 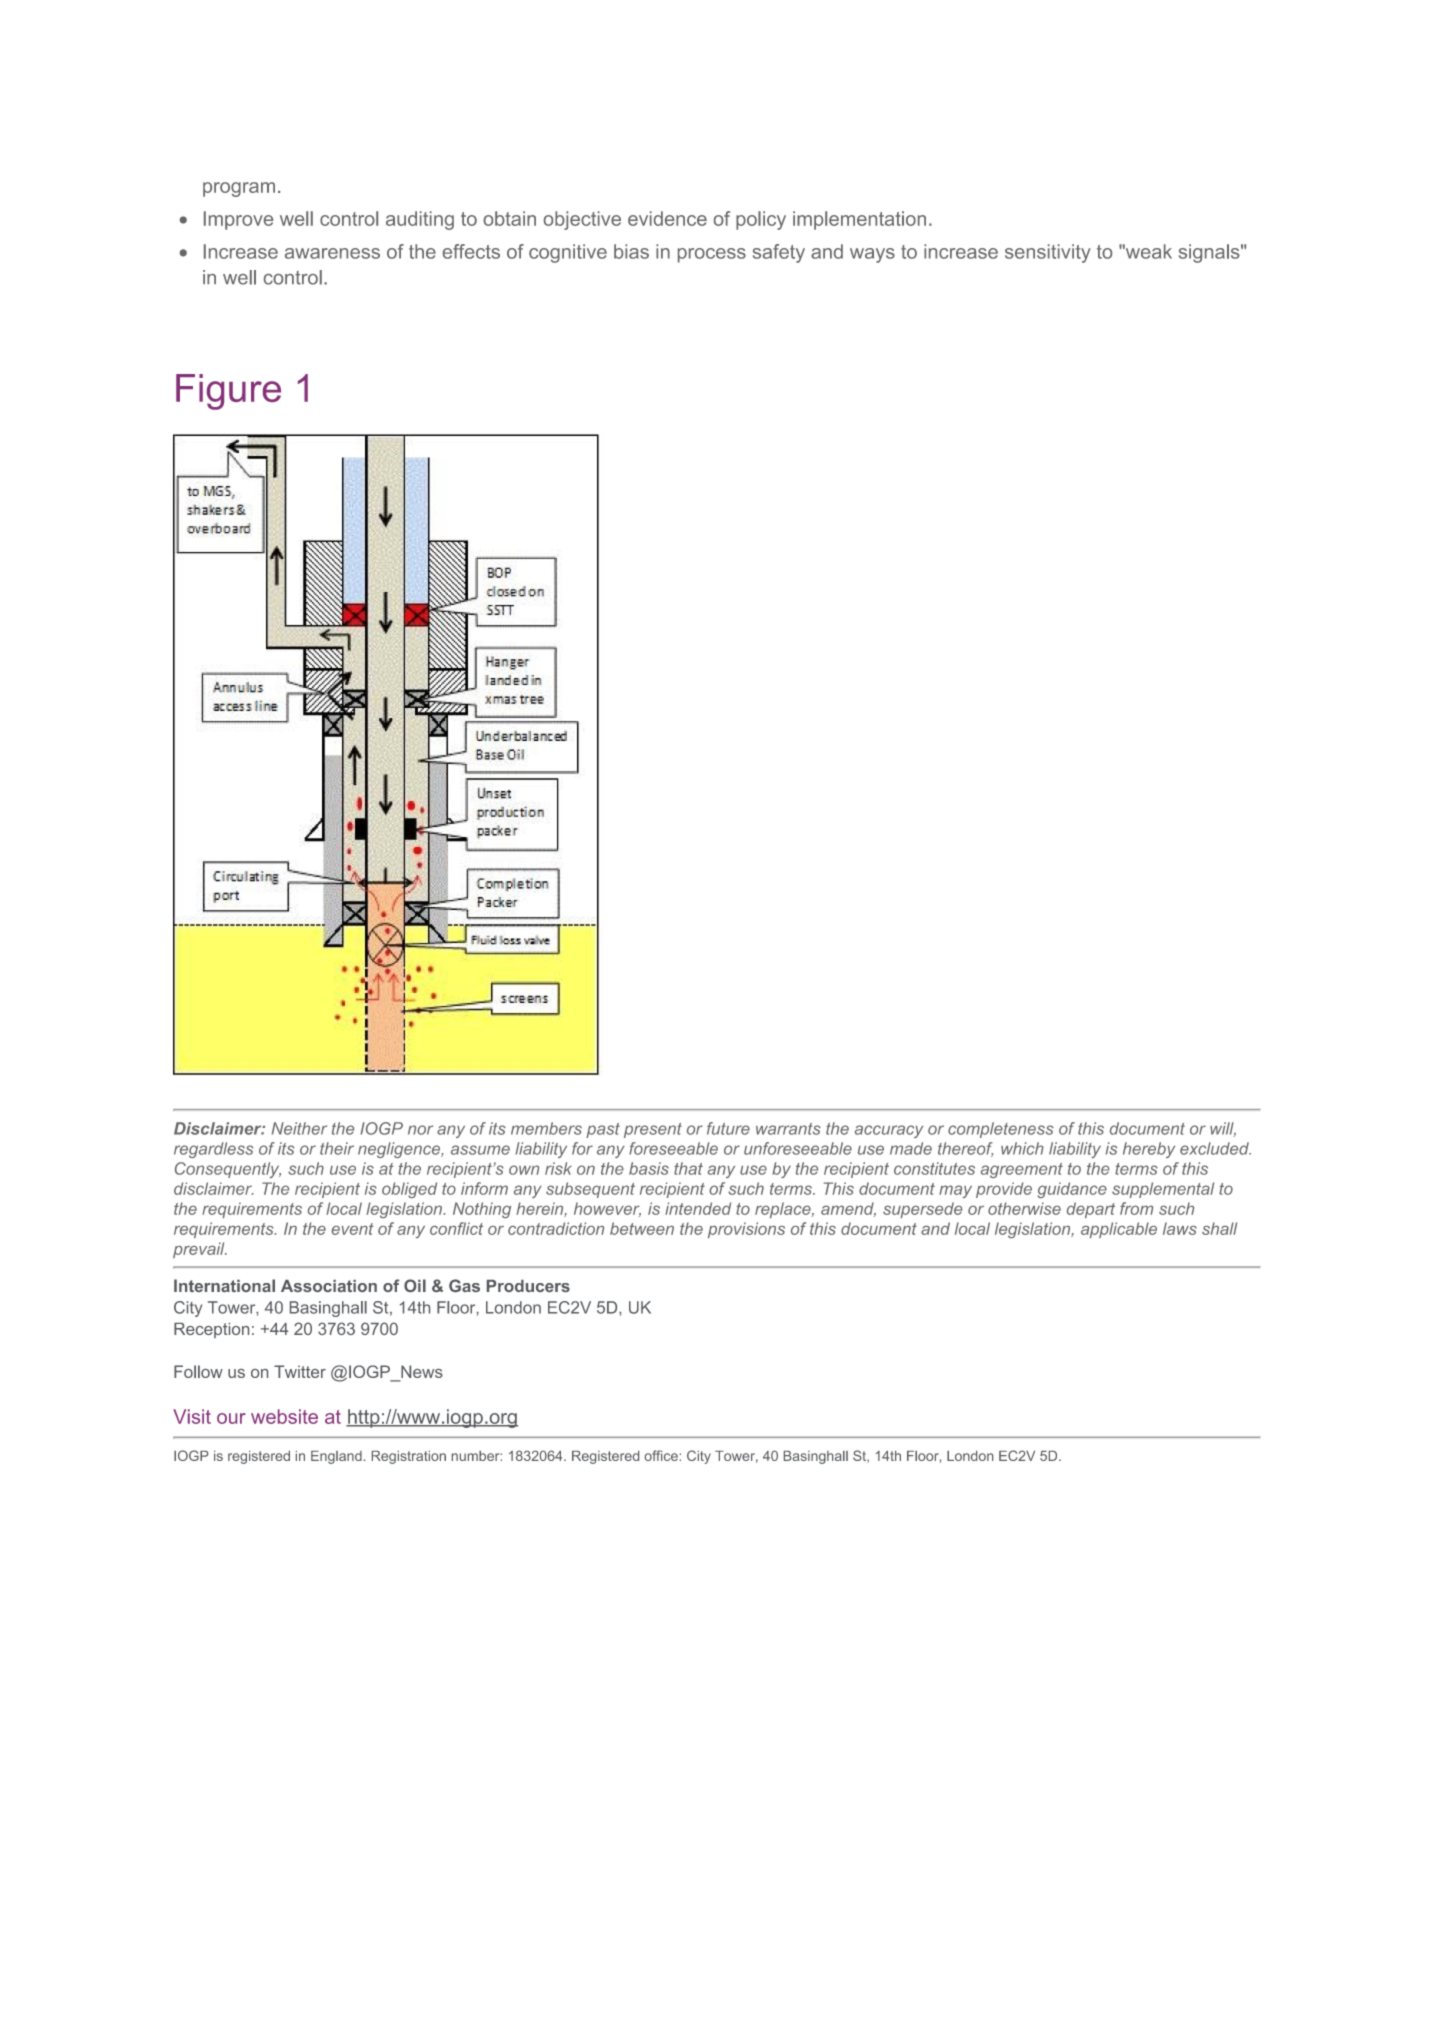 What do you see at coordinates (337, 1148) in the screenshot?
I see `their` at bounding box center [337, 1148].
